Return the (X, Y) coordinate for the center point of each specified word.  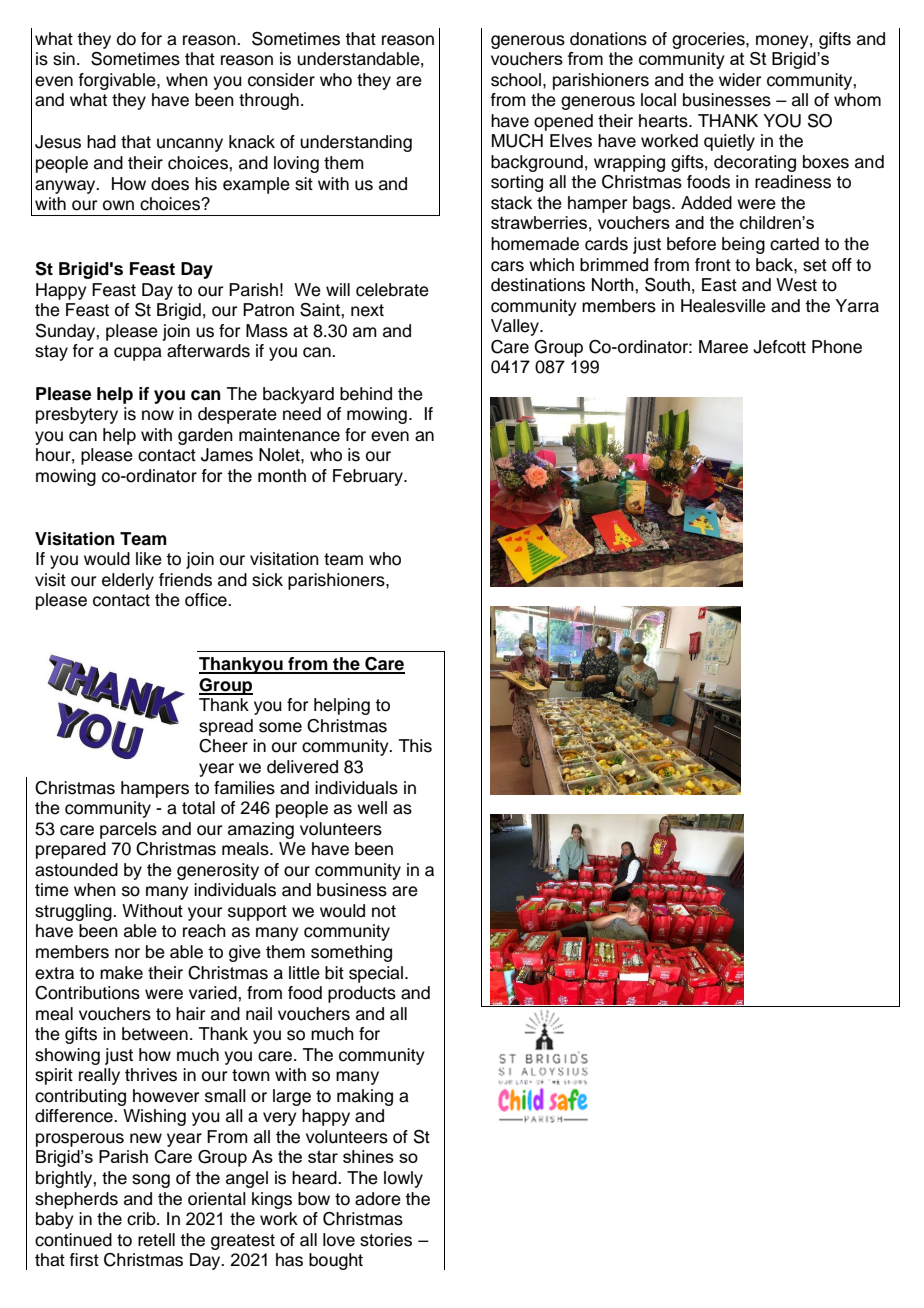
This (415, 746)
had (101, 142)
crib (142, 1219)
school (516, 80)
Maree (723, 347)
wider (740, 80)
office (207, 600)
